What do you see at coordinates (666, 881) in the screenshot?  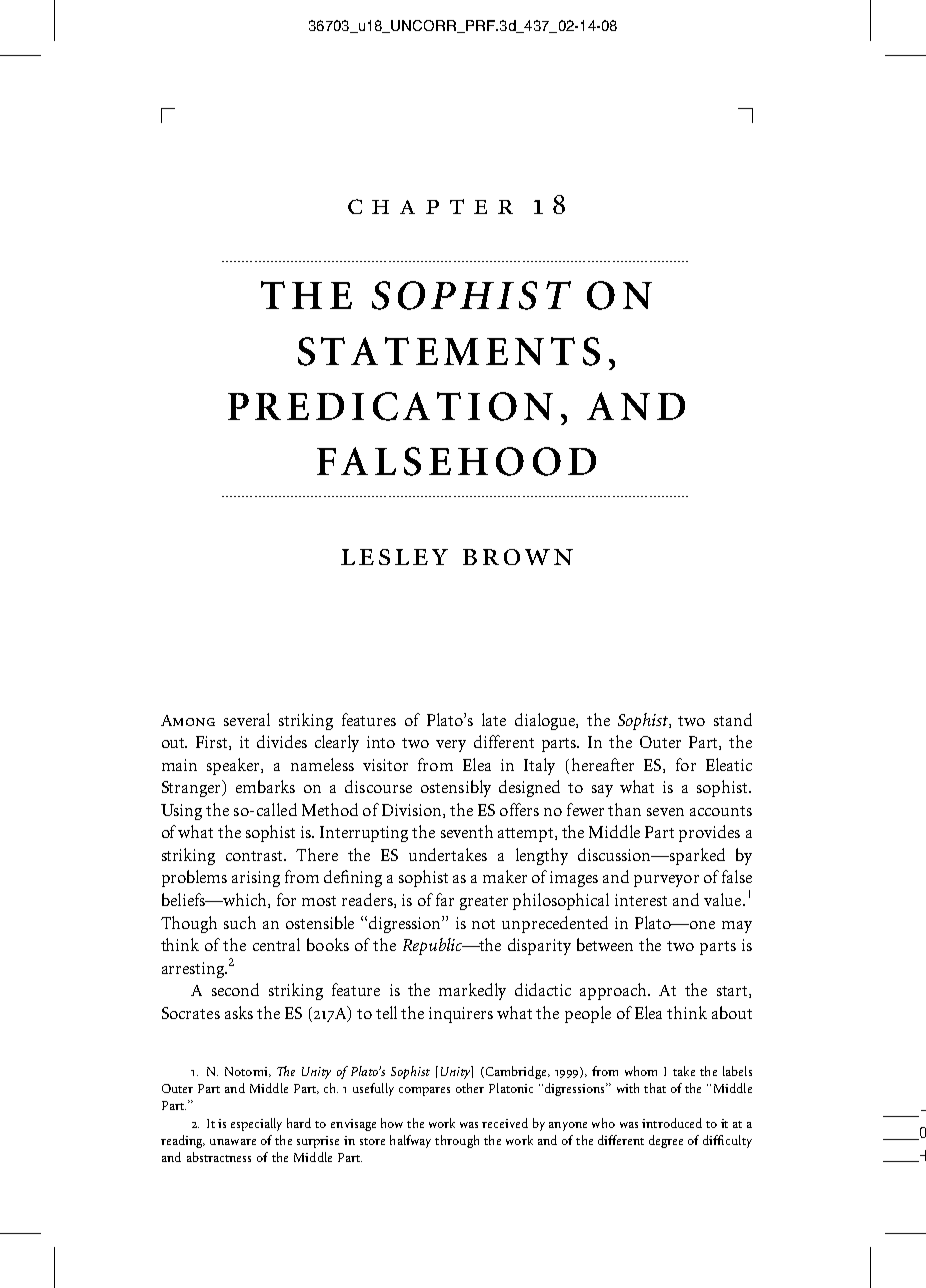 I see `purveyor` at bounding box center [666, 881].
